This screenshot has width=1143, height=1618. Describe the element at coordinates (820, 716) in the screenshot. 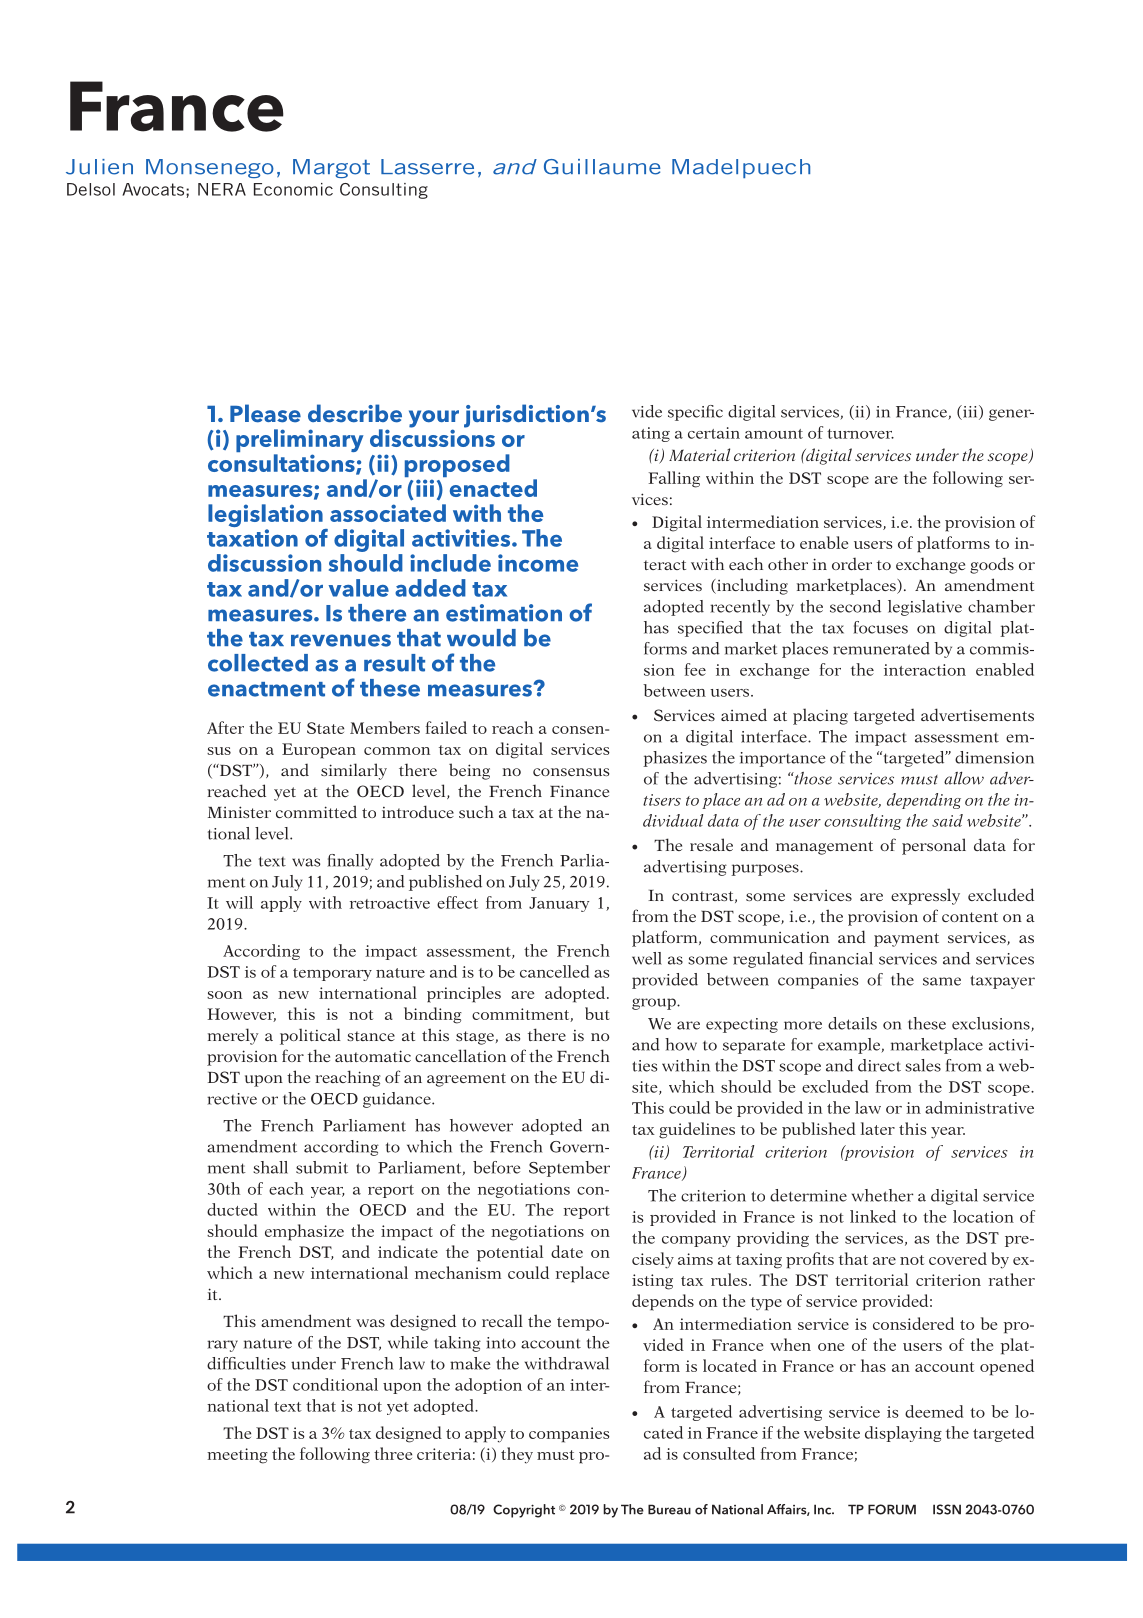

I see `placing` at that location.
